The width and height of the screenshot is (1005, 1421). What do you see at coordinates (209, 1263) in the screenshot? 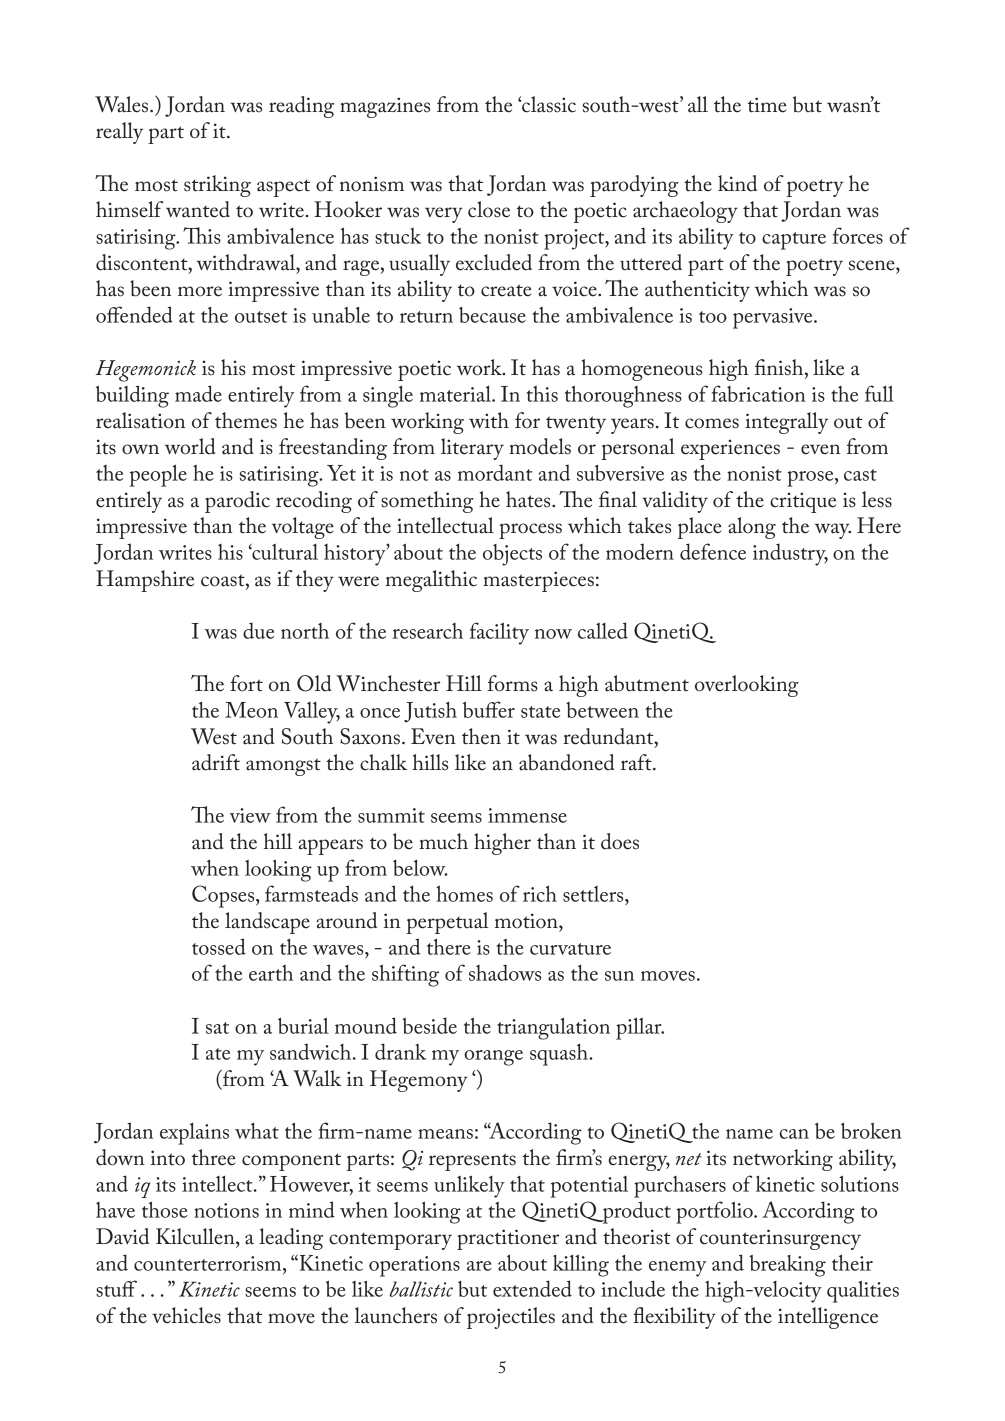
I see `counterterrorism` at bounding box center [209, 1263].
